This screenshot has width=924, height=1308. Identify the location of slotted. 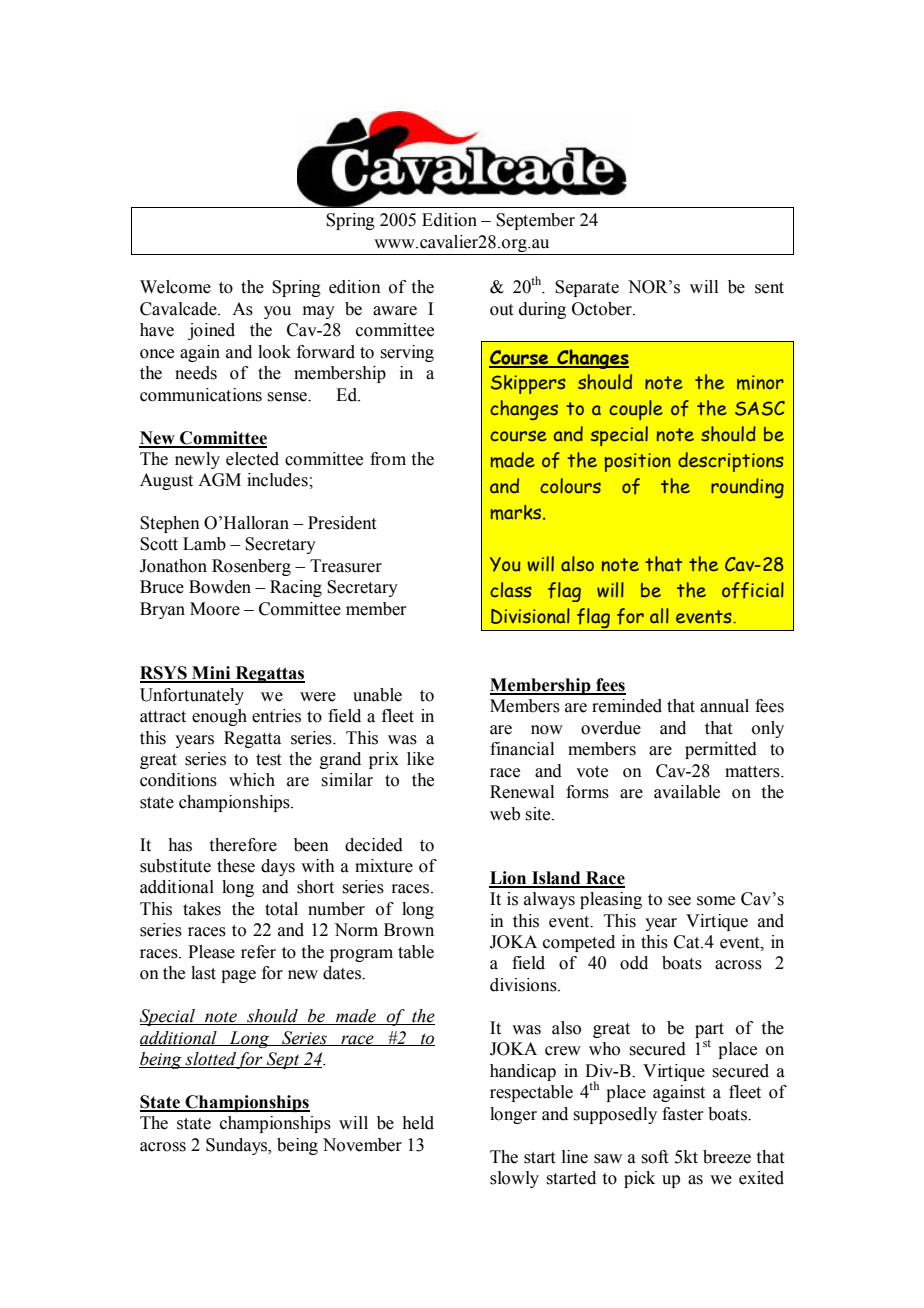
(210, 1060).
